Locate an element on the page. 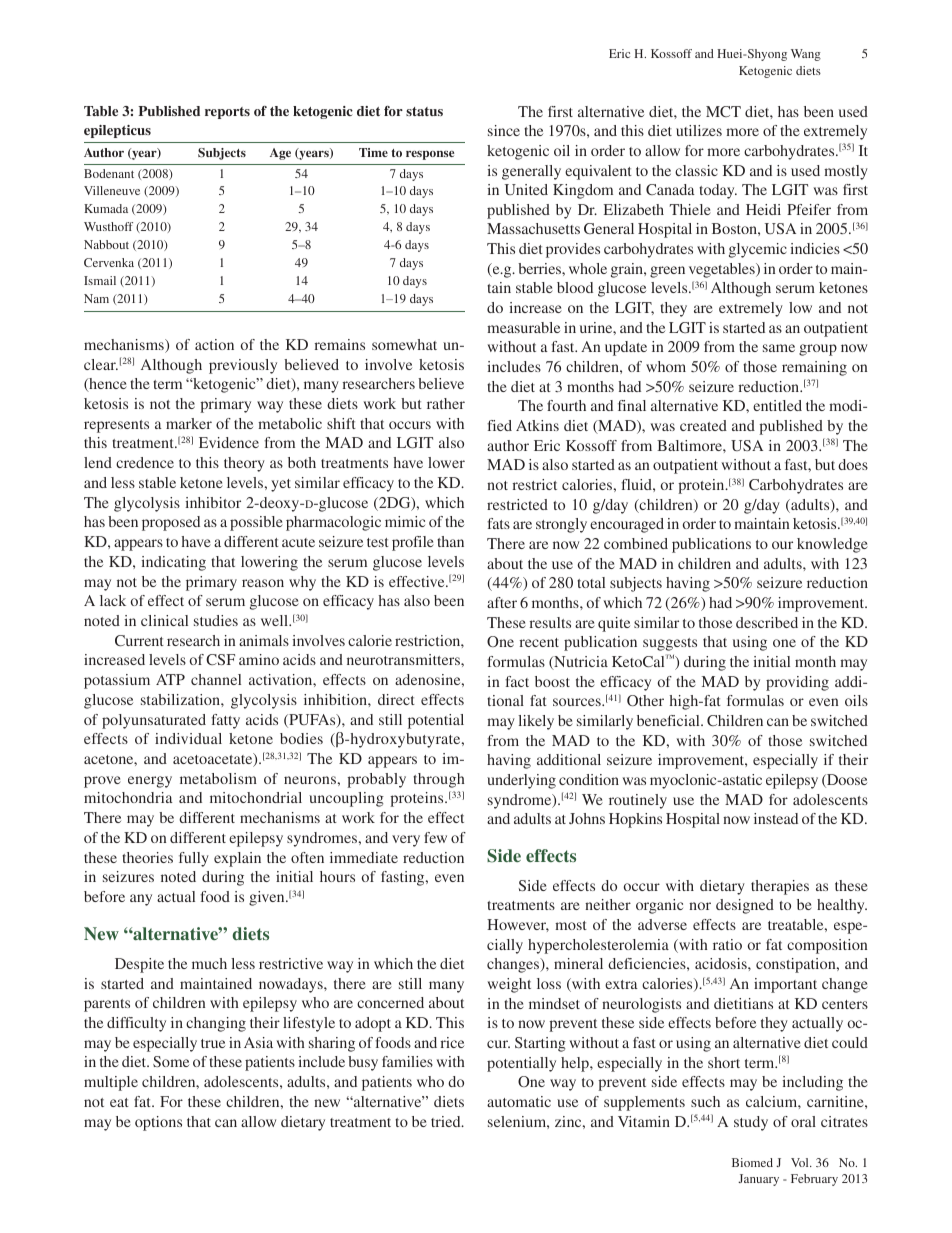 This image has width=952, height=1233. marker is located at coordinates (189, 423).
